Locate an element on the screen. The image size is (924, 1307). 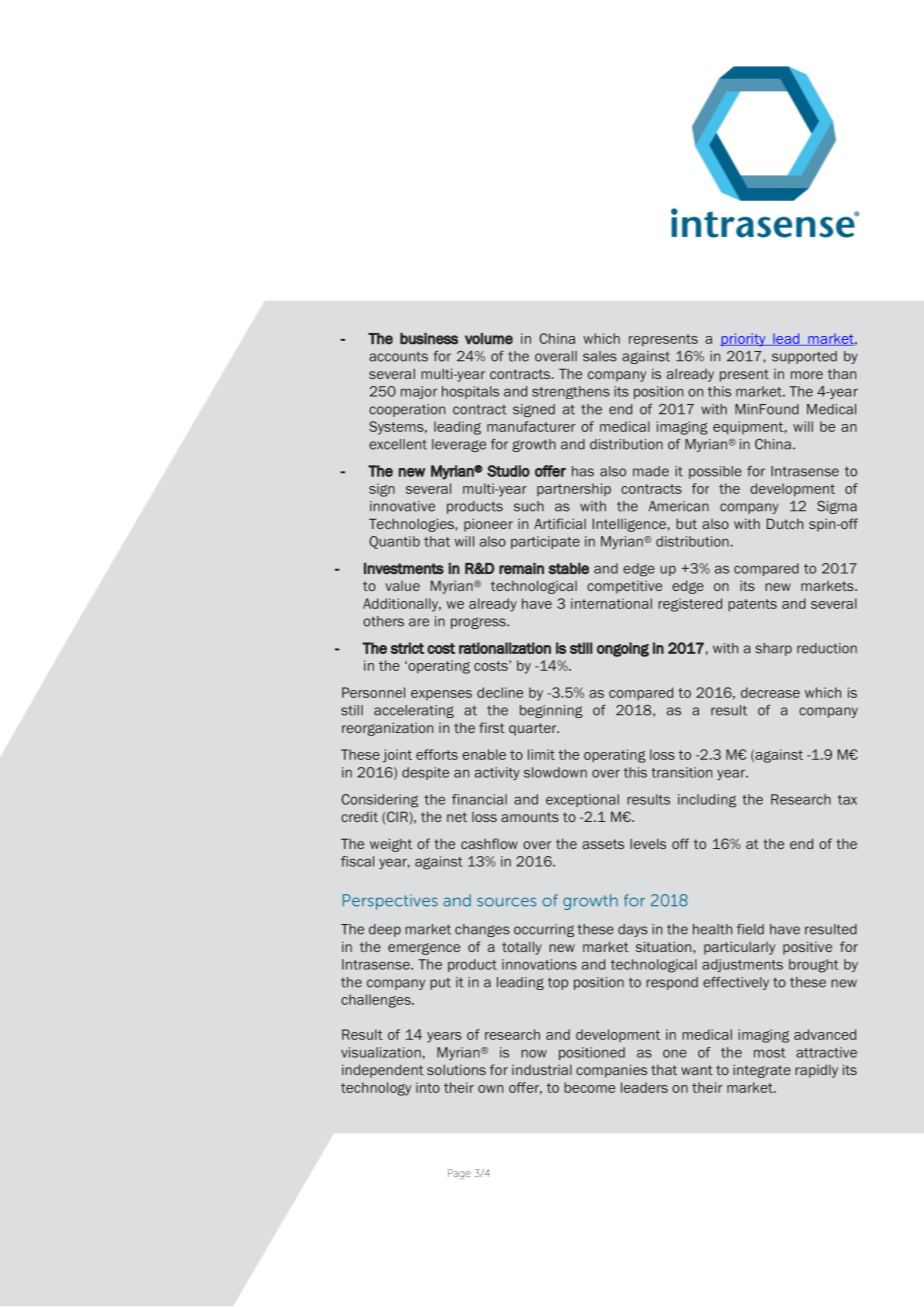
accelerating is located at coordinates (414, 711).
